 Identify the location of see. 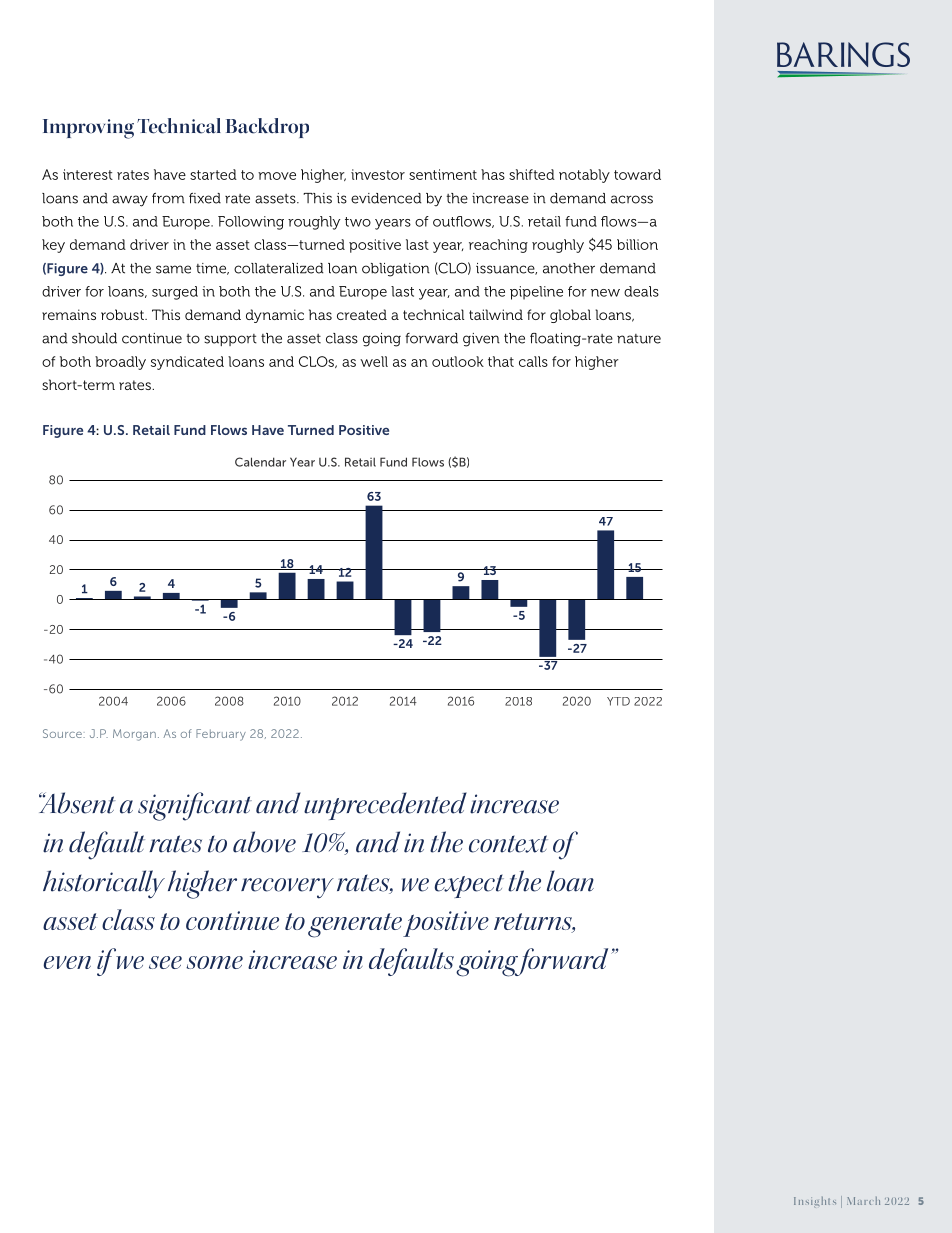
(165, 962).
